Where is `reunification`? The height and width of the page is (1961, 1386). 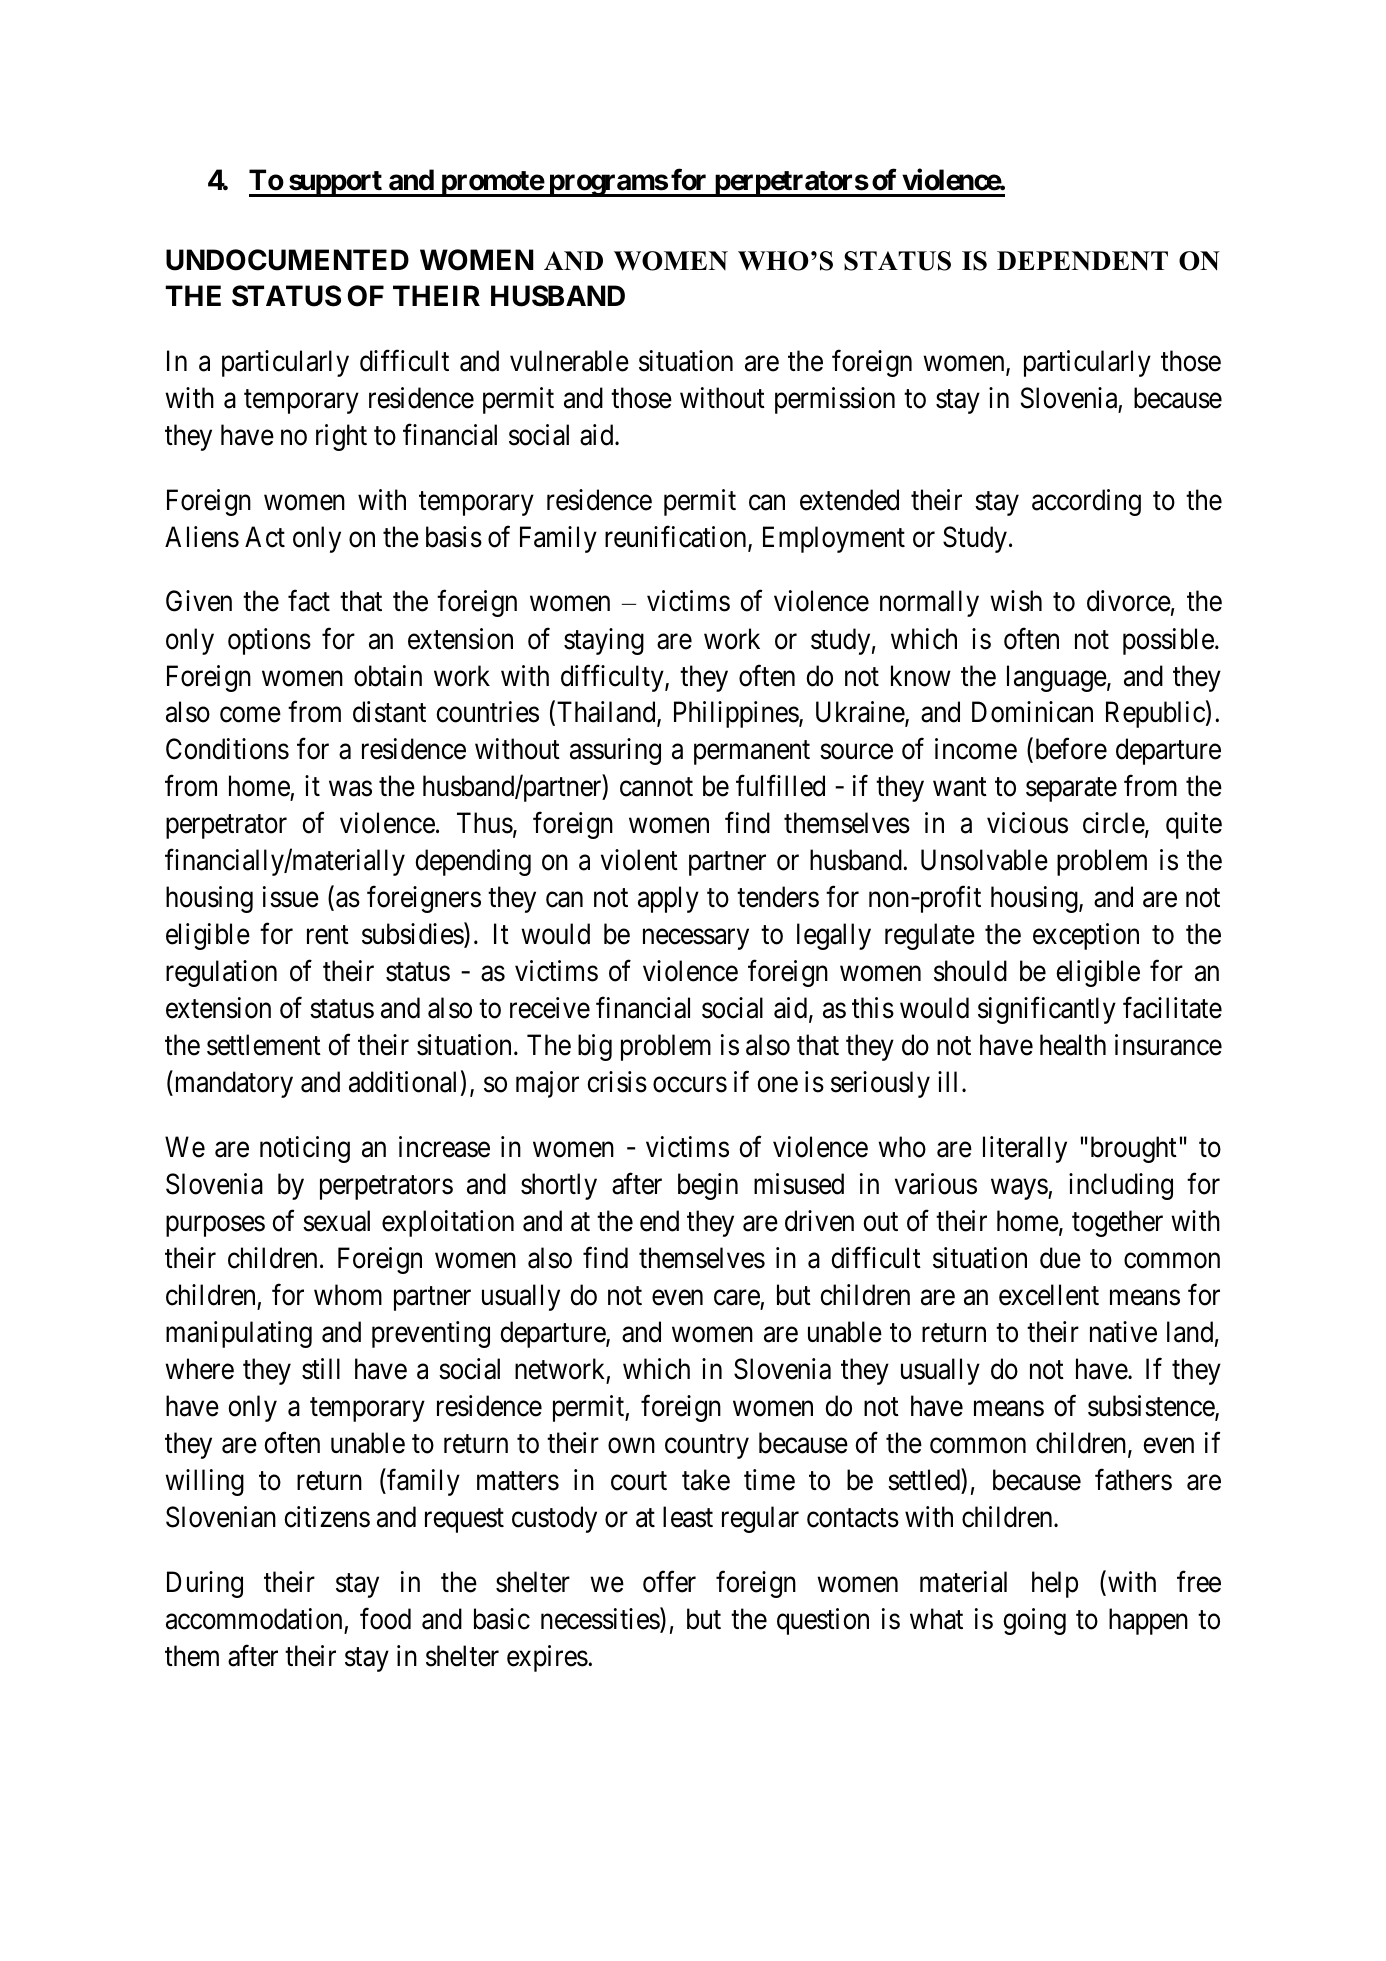
reunification is located at coordinates (677, 537).
